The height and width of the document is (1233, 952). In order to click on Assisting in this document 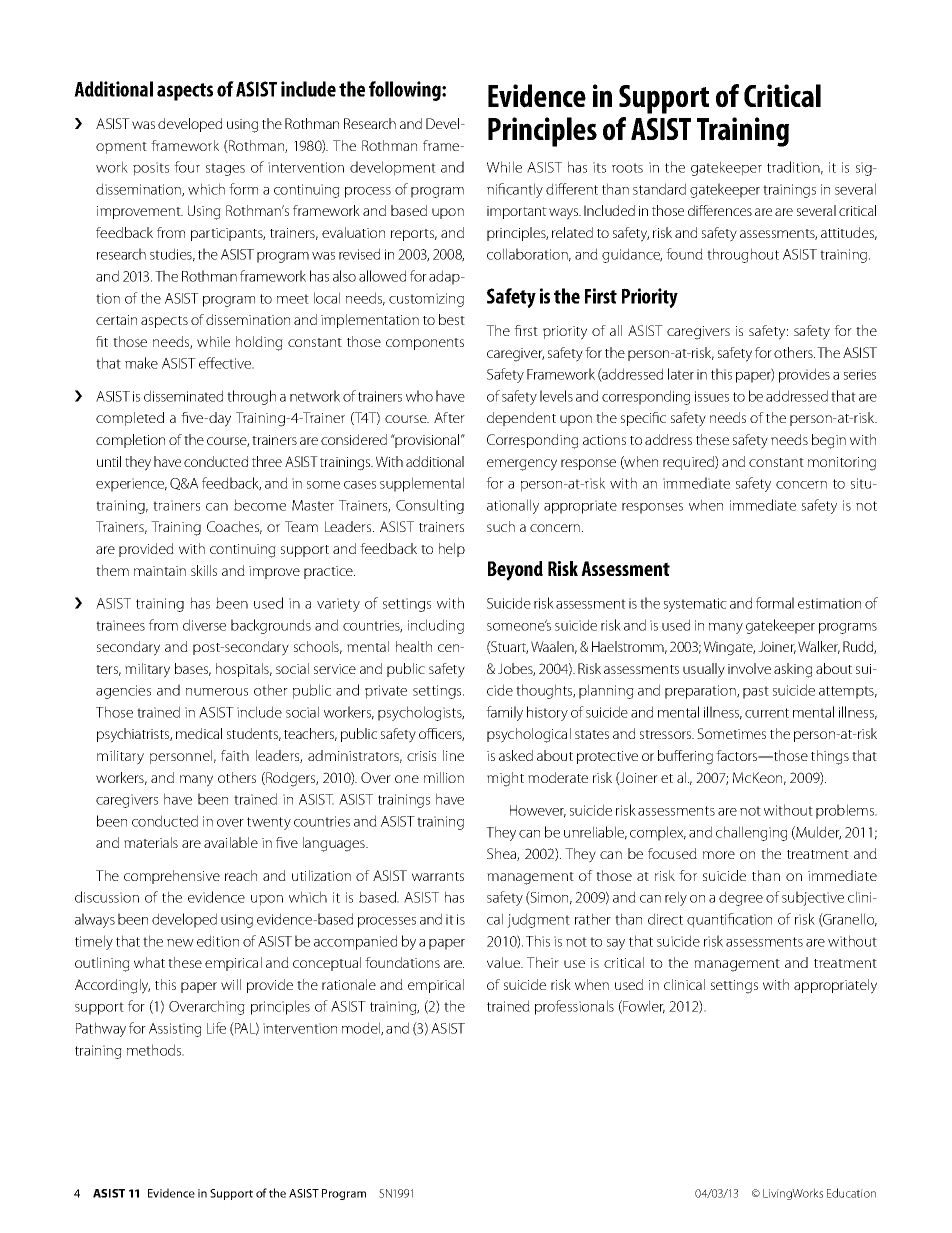, I will do `click(175, 1030)`.
